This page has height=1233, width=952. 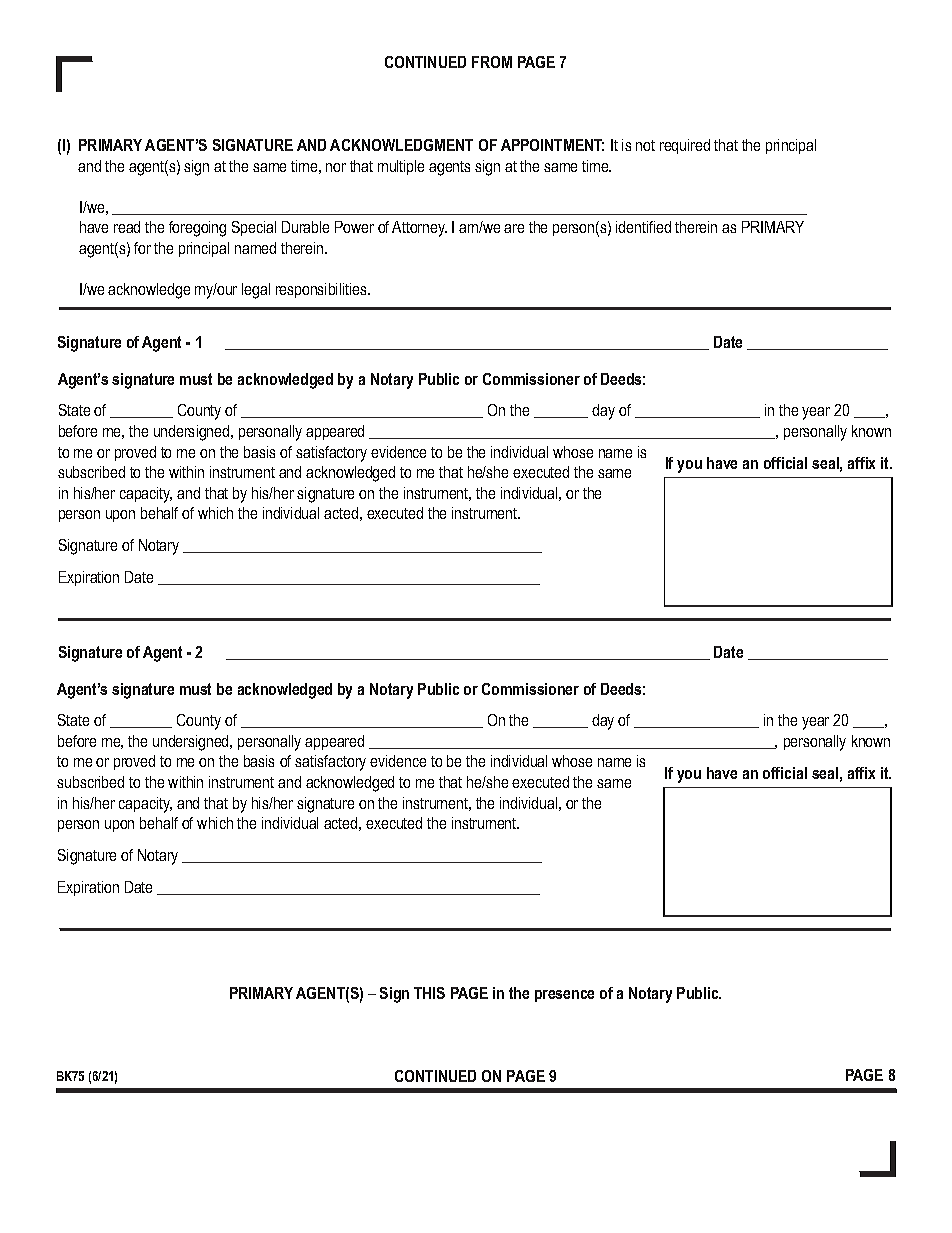 I want to click on legal, so click(x=256, y=291).
